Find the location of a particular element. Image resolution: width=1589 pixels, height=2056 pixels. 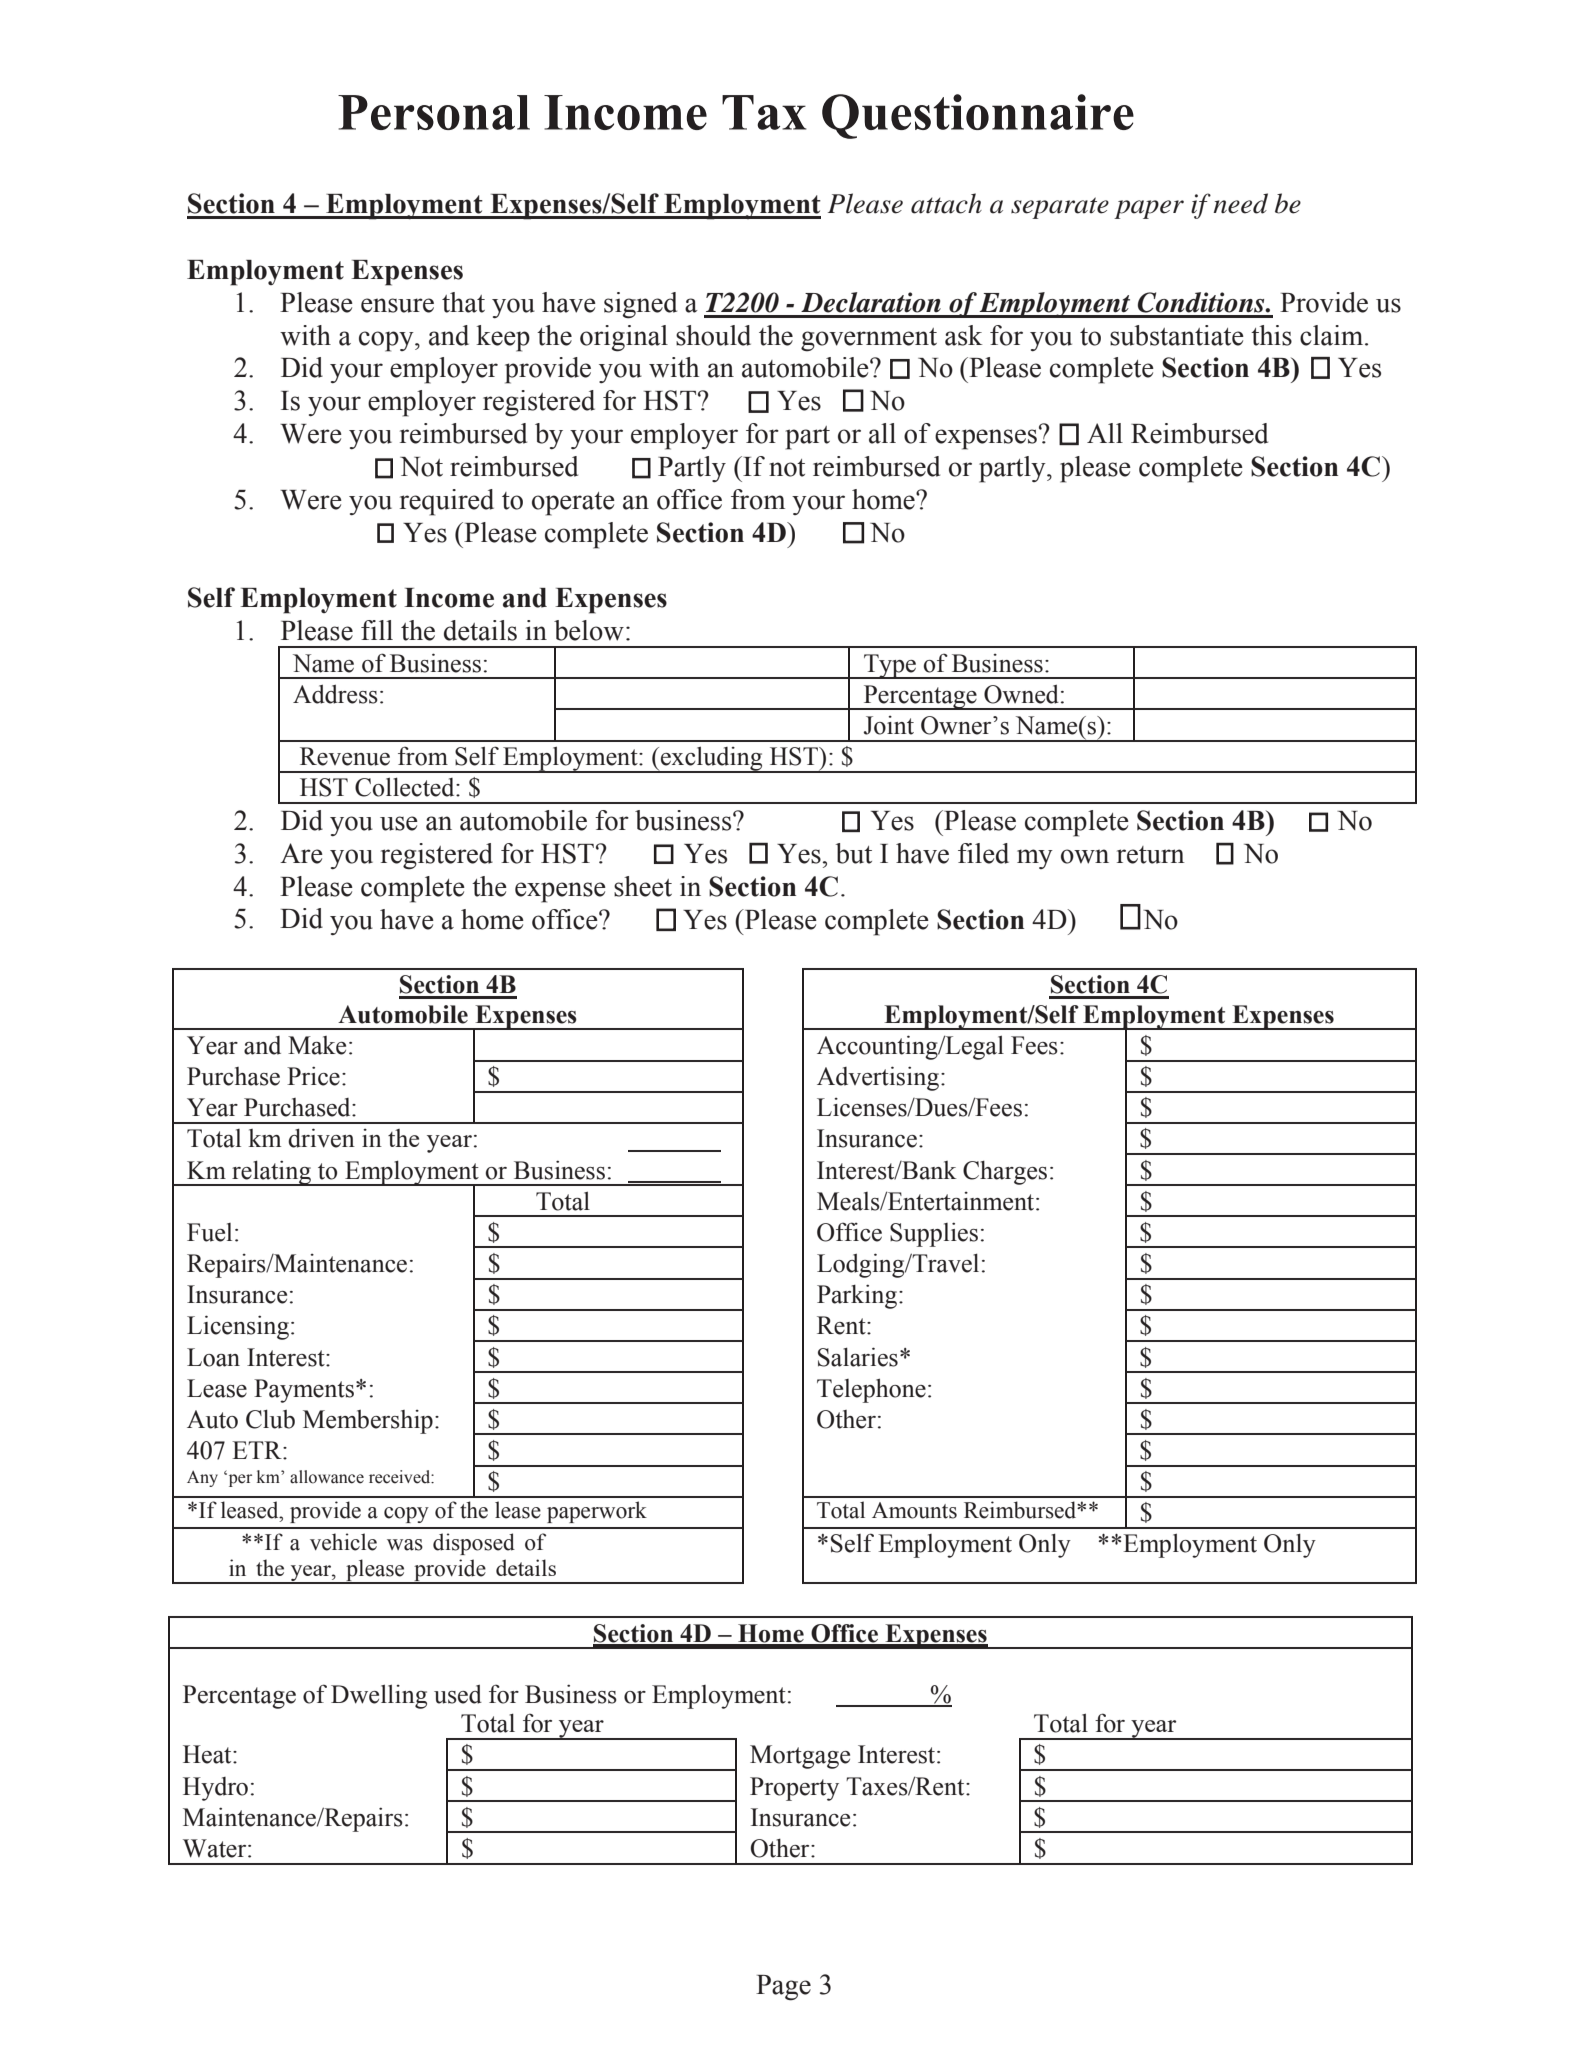

attach is located at coordinates (946, 203).
